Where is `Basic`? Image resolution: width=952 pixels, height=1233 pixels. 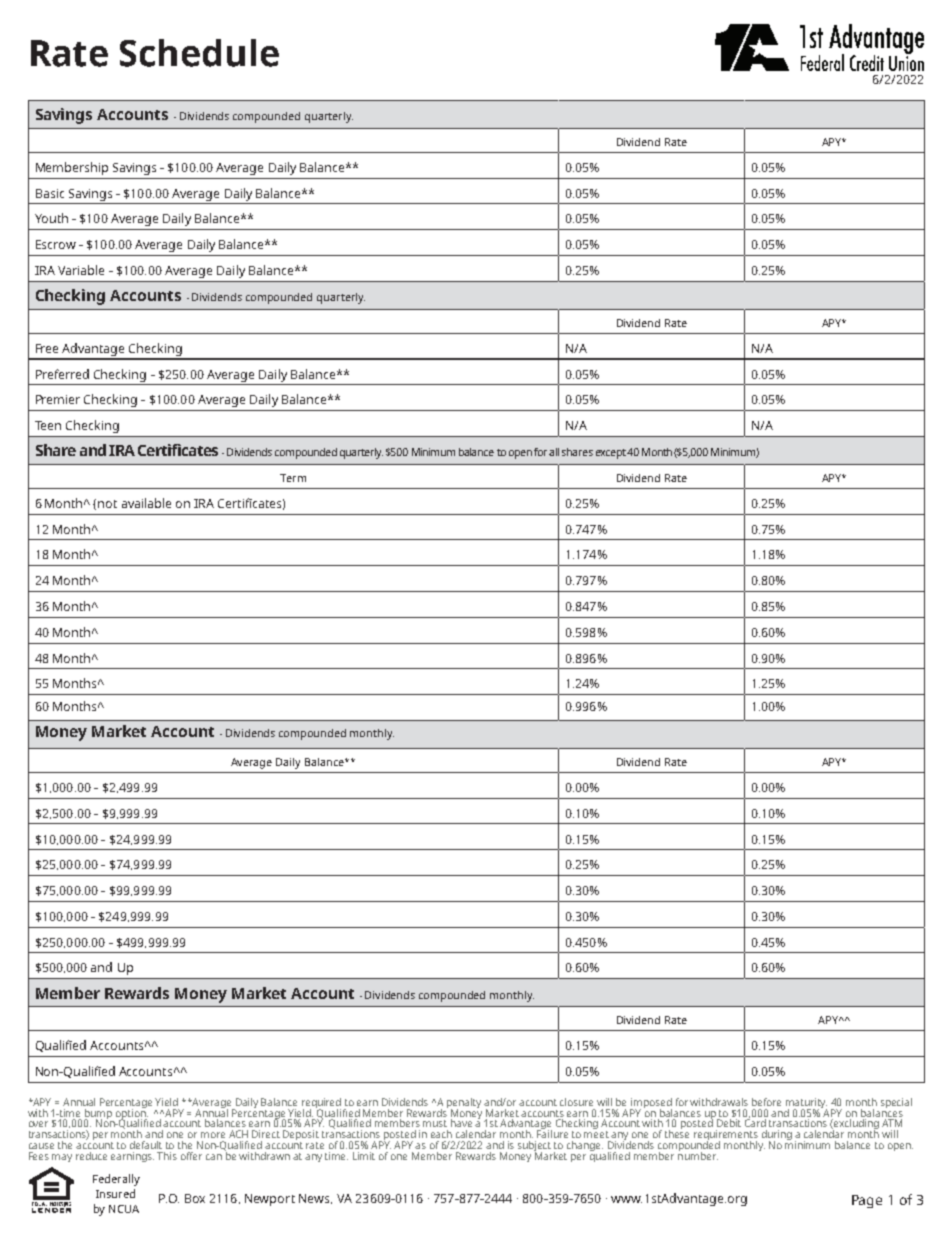
Basic is located at coordinates (50, 193).
